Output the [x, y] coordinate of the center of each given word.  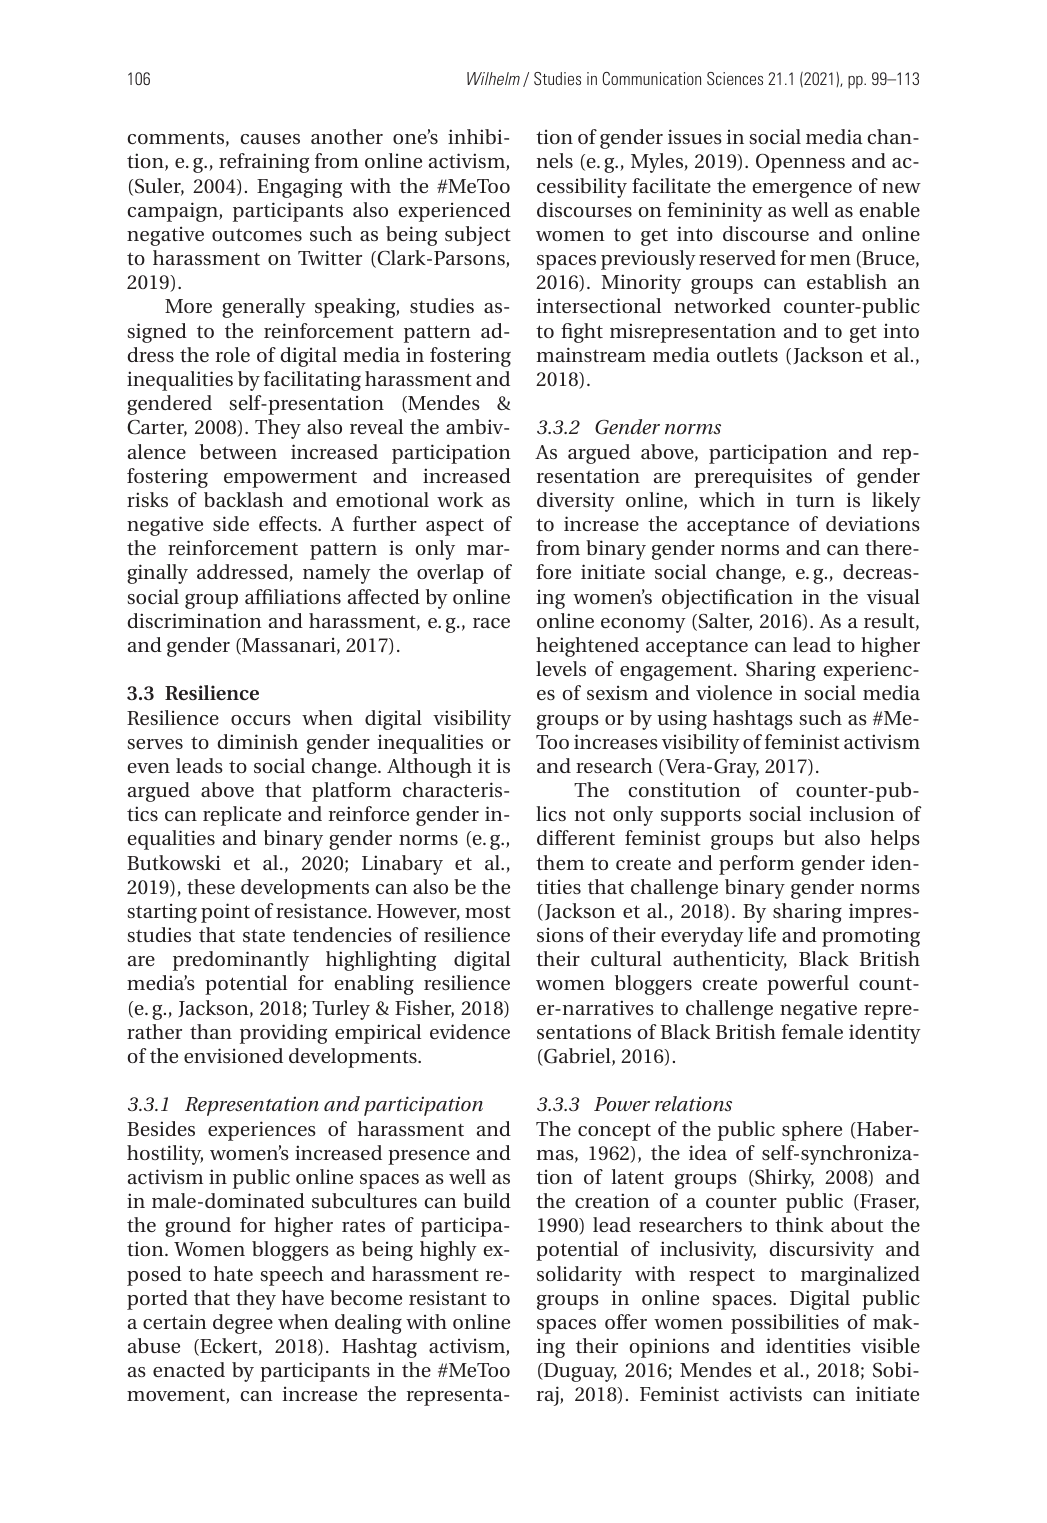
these [211, 886]
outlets [747, 354]
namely [337, 574]
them [560, 862]
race [491, 623]
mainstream [591, 354]
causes [270, 139]
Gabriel [577, 1057]
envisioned [233, 1055]
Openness [800, 163]
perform [756, 865]
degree [243, 1324]
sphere [812, 1131]
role [233, 354]
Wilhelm [493, 78]
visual [893, 596]
